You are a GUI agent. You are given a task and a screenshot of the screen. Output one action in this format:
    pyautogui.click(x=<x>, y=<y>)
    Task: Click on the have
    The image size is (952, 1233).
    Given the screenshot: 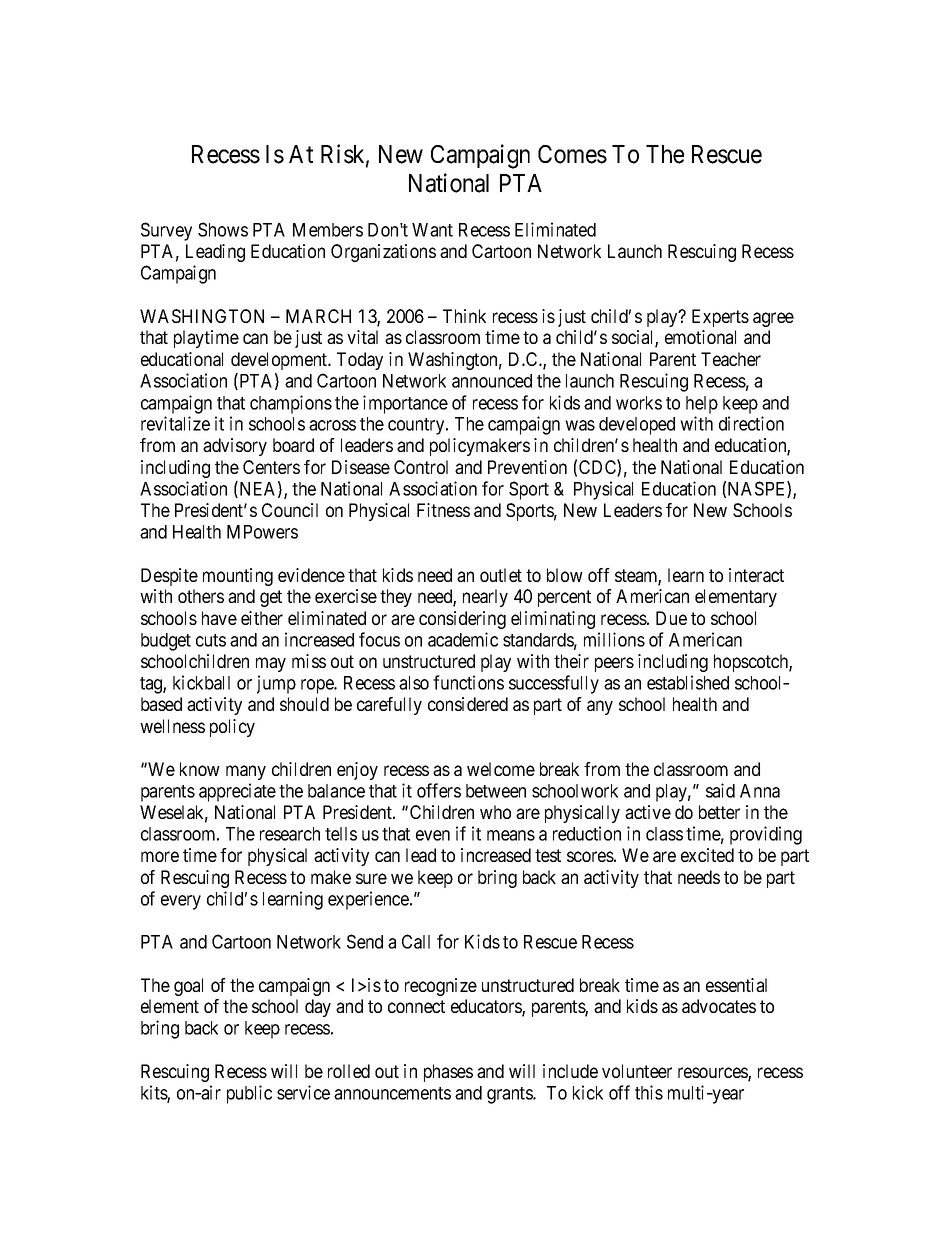 What is the action you would take?
    pyautogui.click(x=219, y=618)
